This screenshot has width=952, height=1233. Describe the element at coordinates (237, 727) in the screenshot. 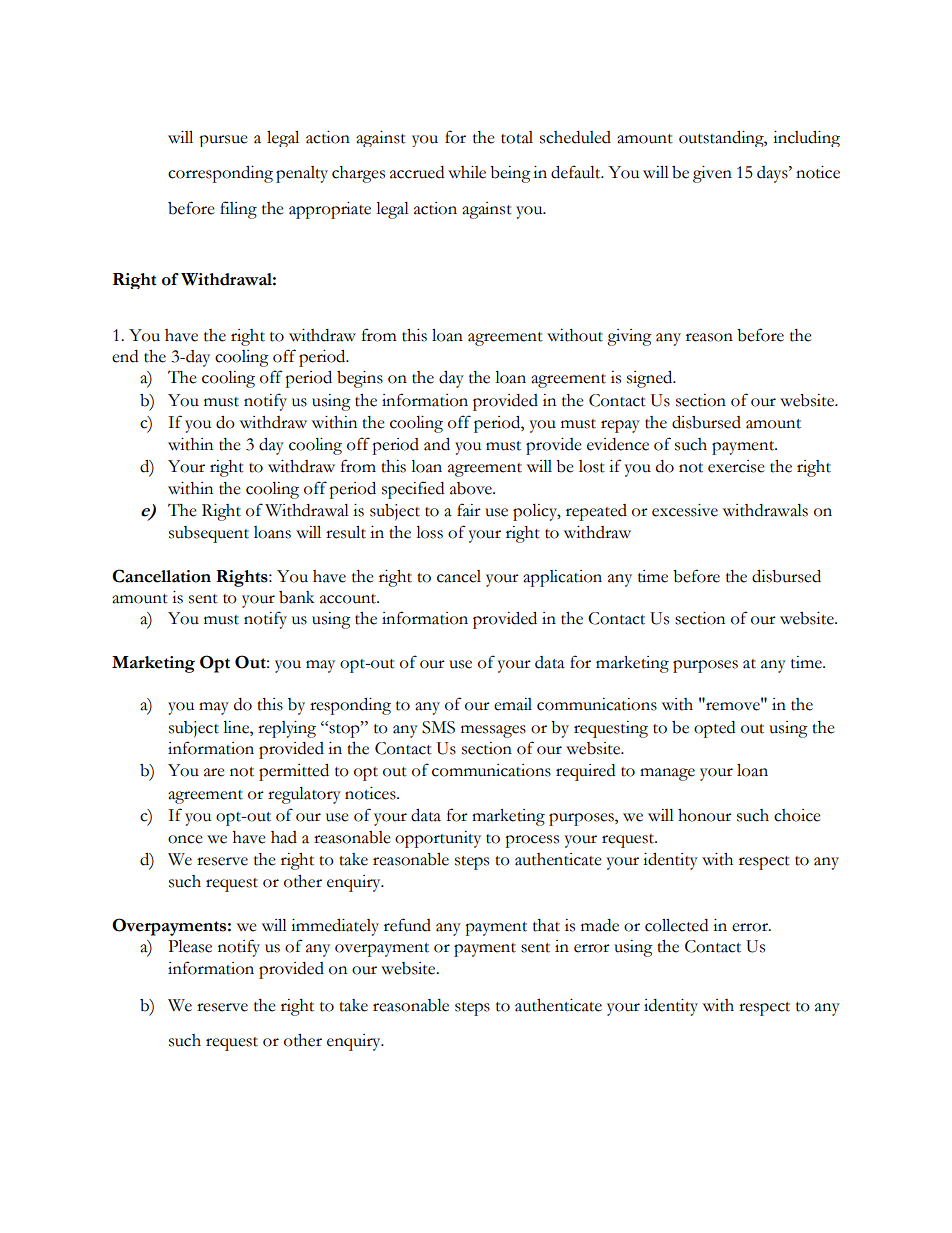

I see `line` at that location.
